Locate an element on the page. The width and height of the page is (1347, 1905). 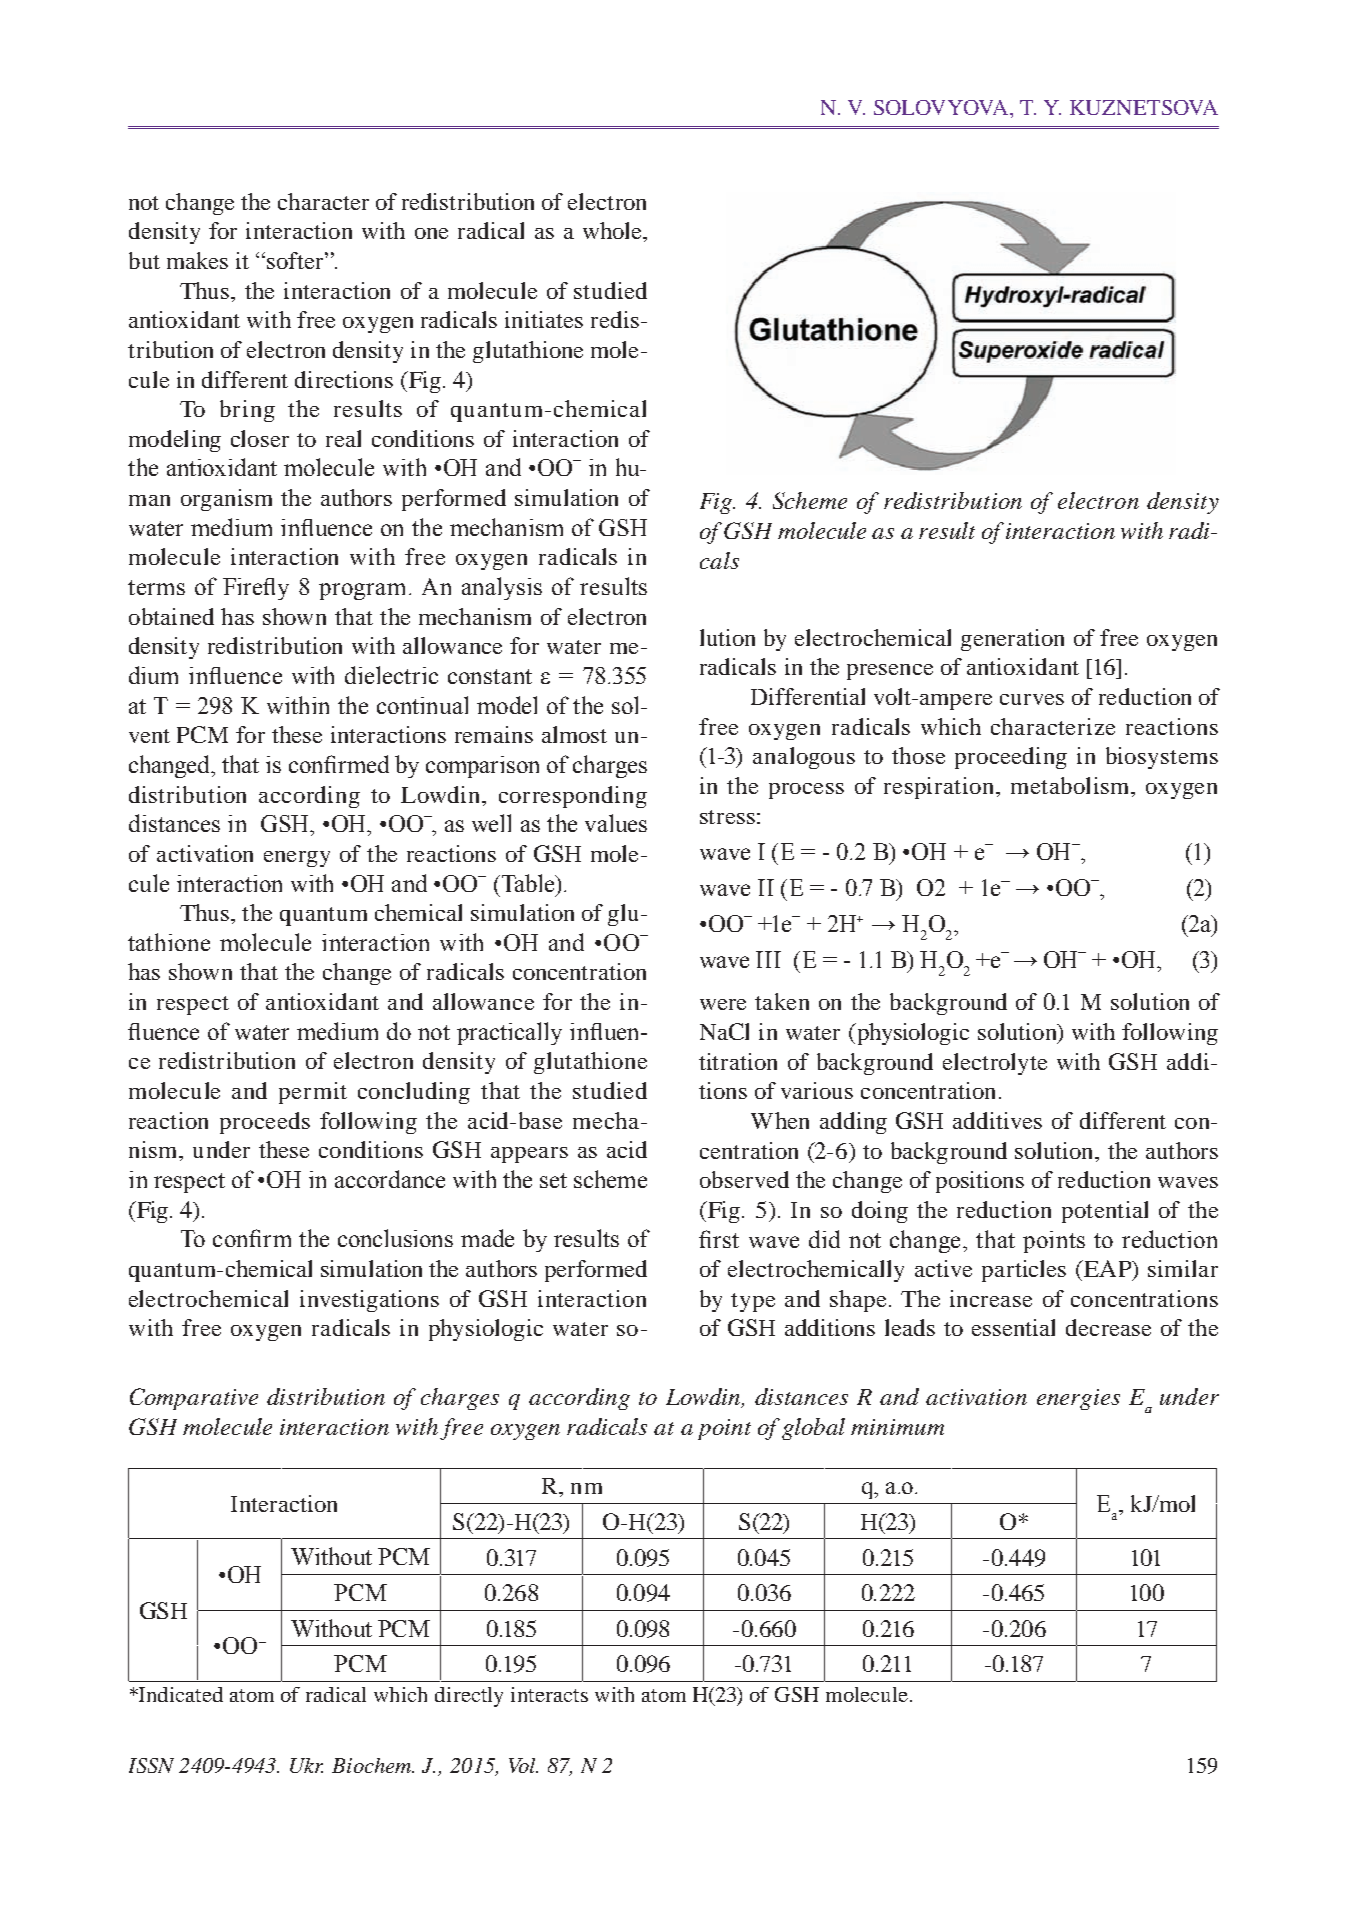
whole is located at coordinates (613, 230).
